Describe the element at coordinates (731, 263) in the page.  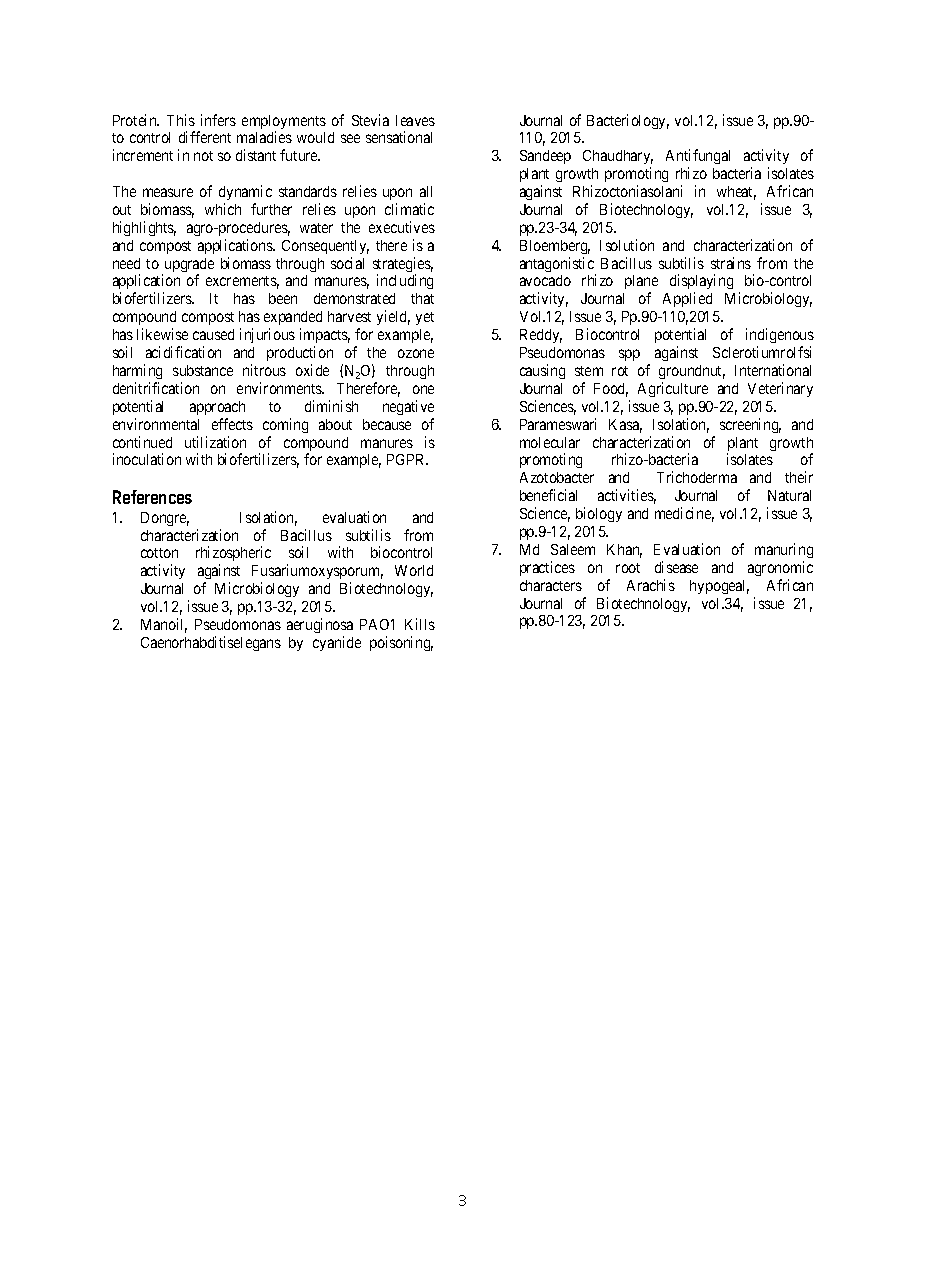
I see `strains` at that location.
